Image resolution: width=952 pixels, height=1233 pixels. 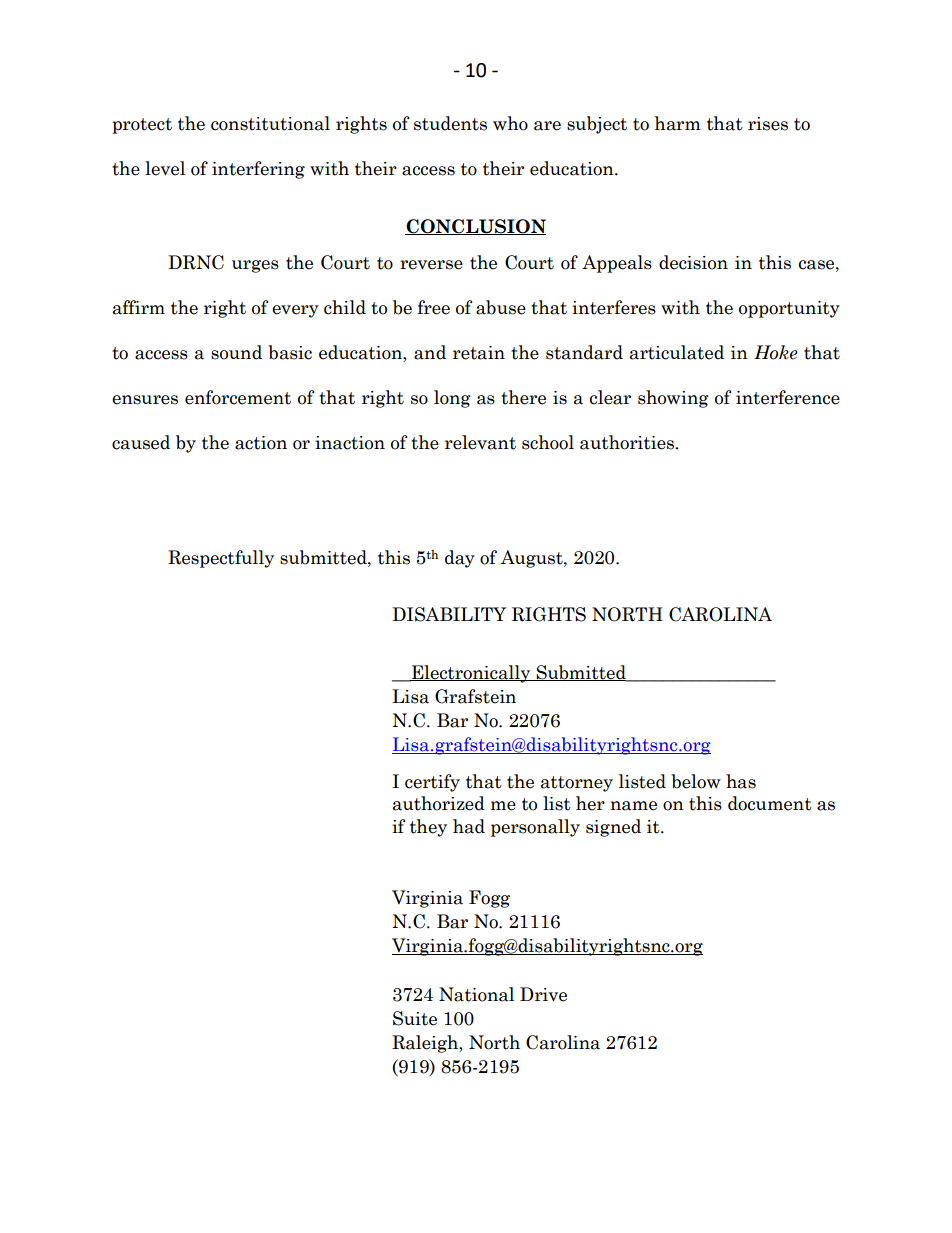 I want to click on interfering, so click(x=258, y=170).
